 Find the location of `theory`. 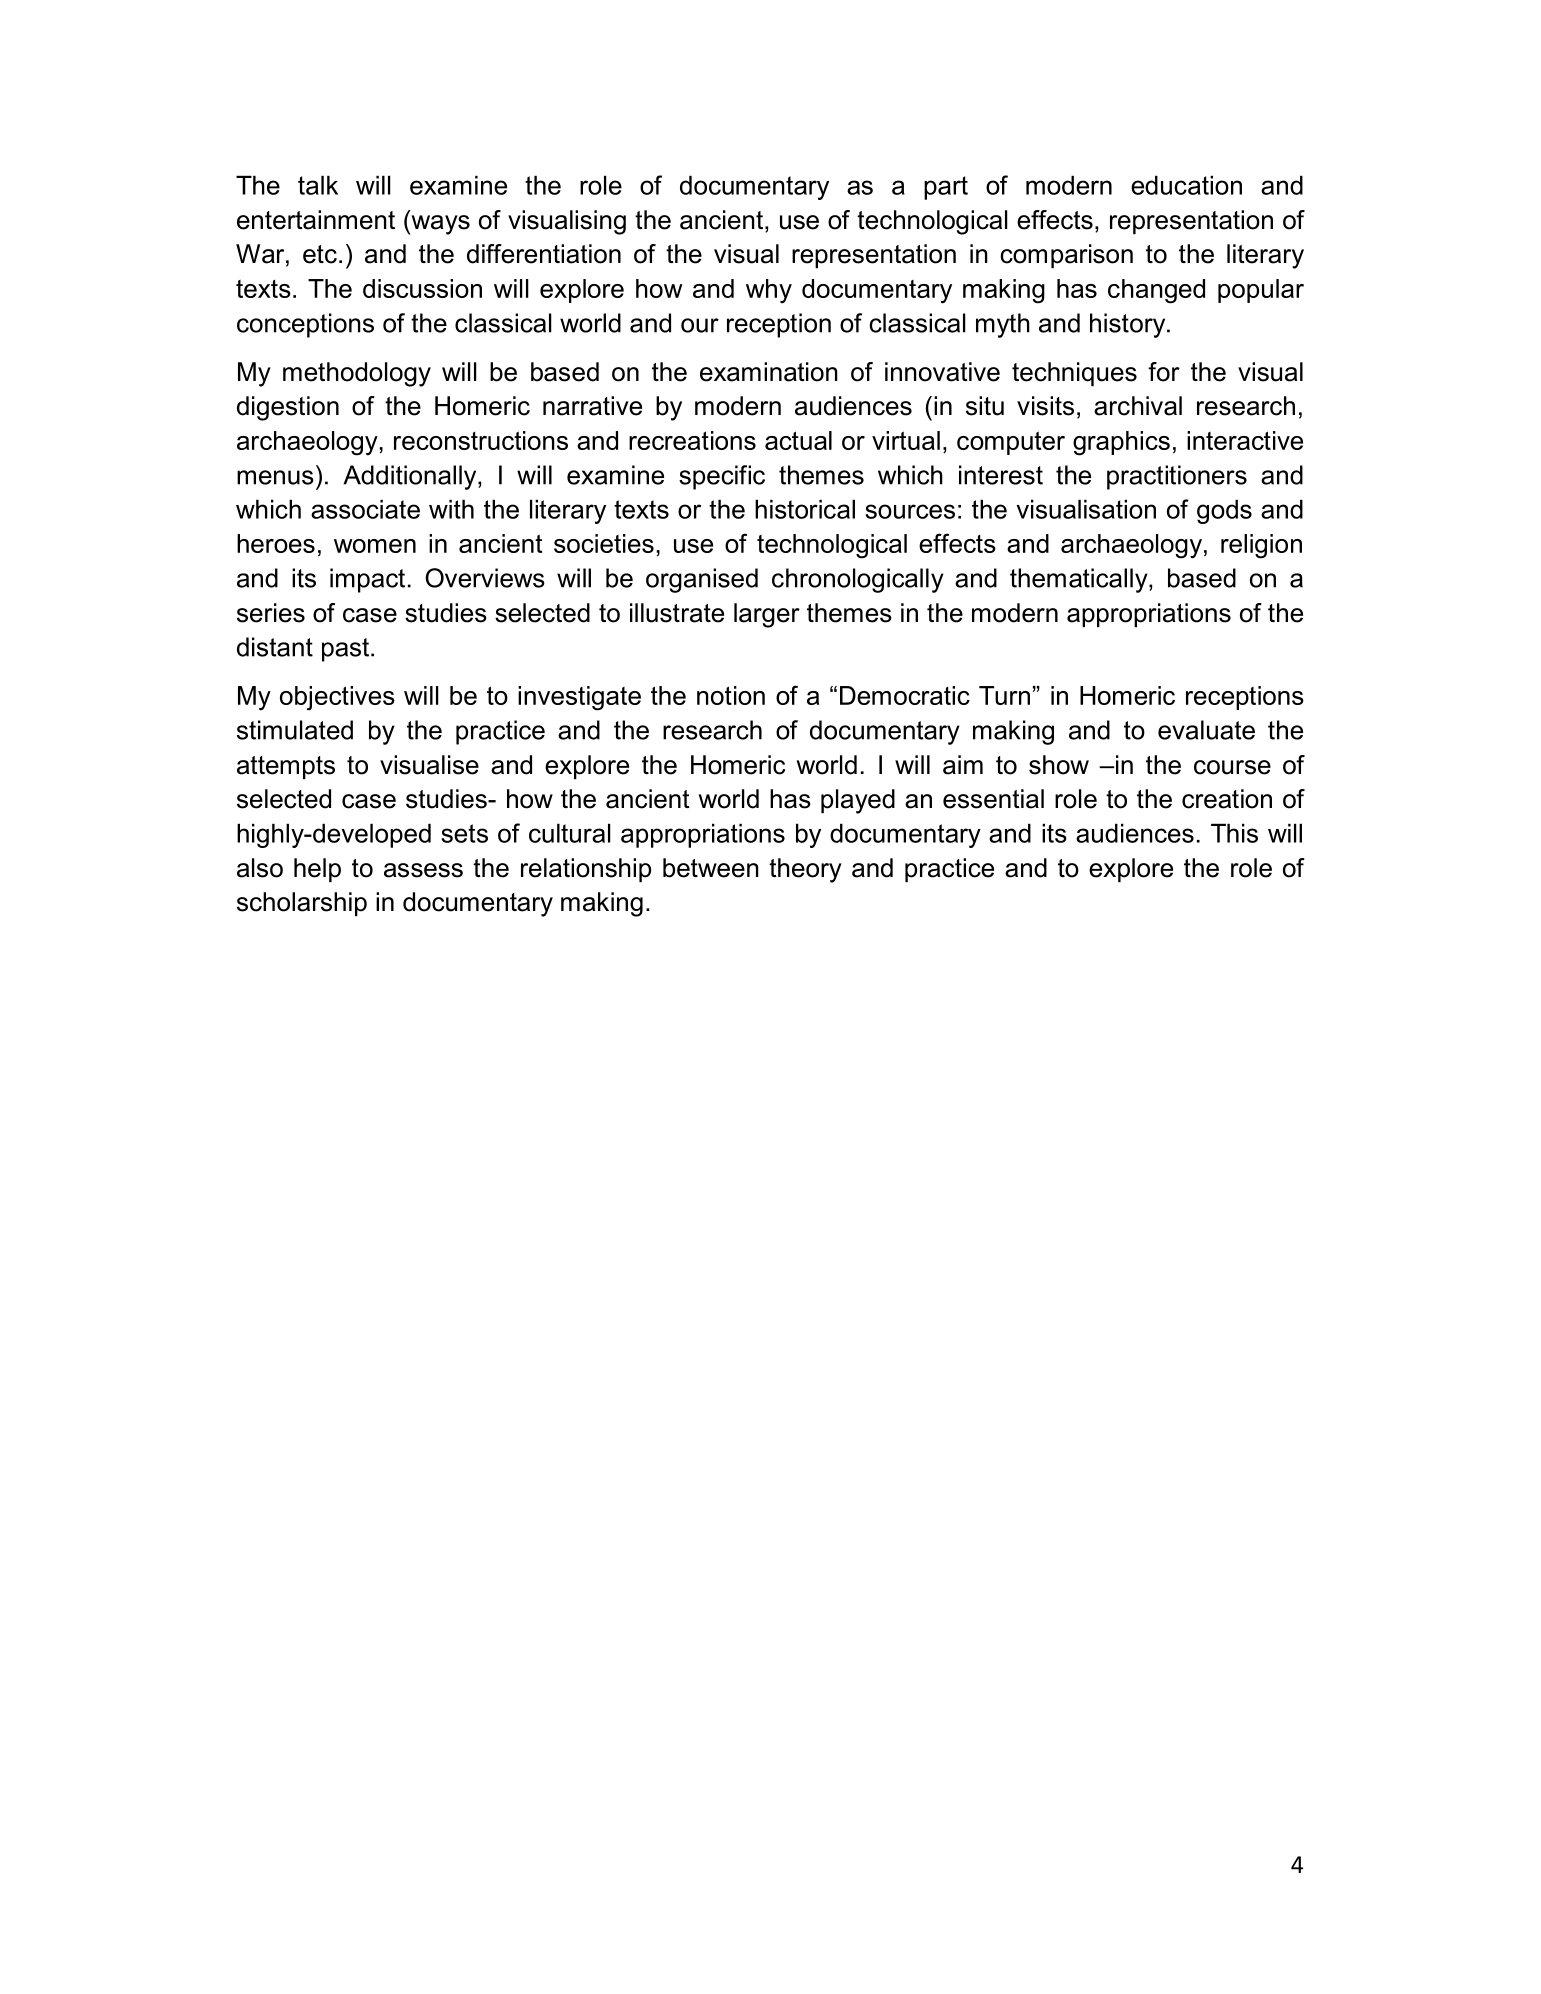

theory is located at coordinates (805, 870).
